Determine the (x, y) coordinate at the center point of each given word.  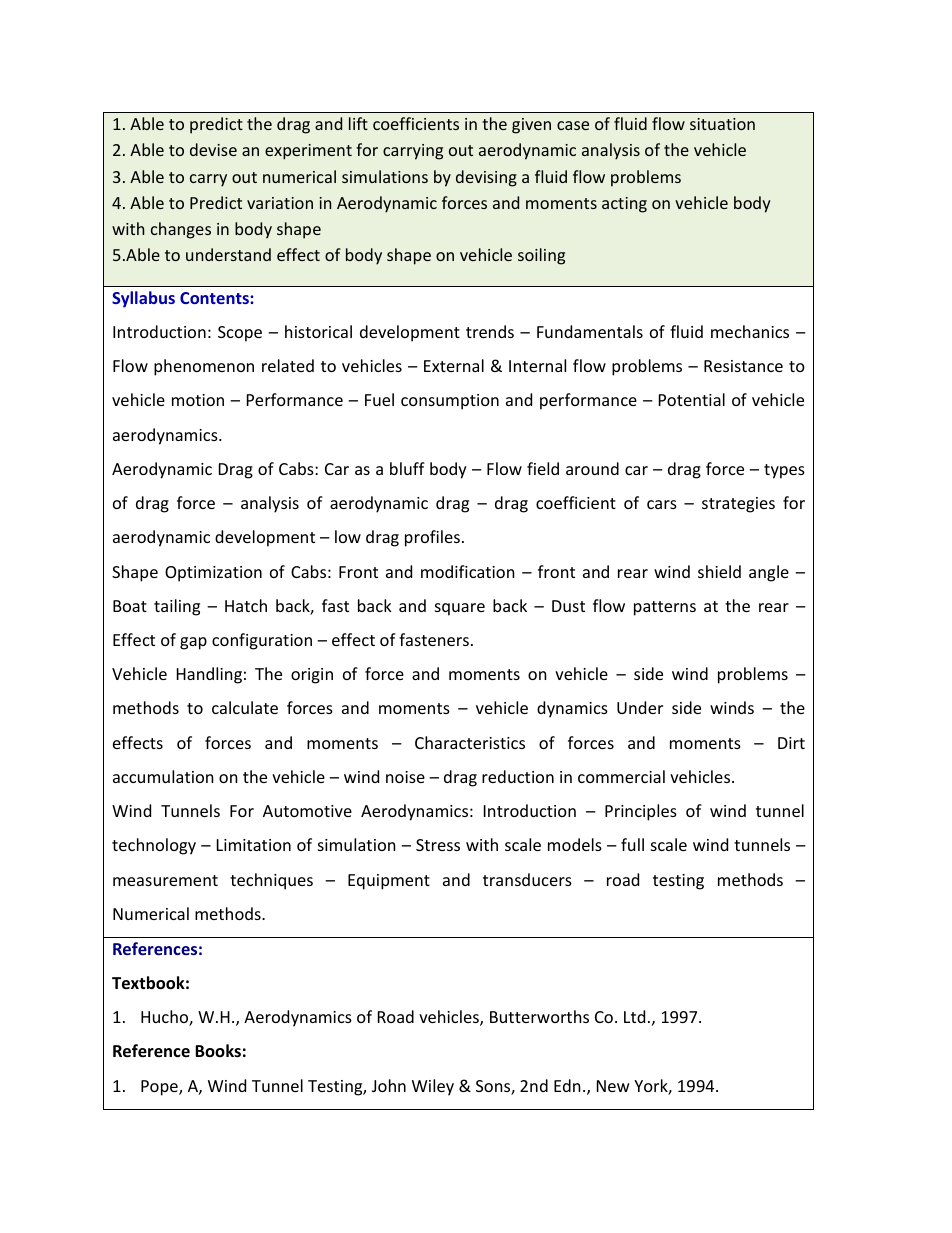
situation (722, 124)
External (454, 365)
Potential (692, 399)
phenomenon (204, 367)
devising (486, 178)
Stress (438, 845)
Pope (160, 1088)
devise (213, 149)
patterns (665, 608)
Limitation (254, 845)
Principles (641, 812)
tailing (177, 607)
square (460, 609)
